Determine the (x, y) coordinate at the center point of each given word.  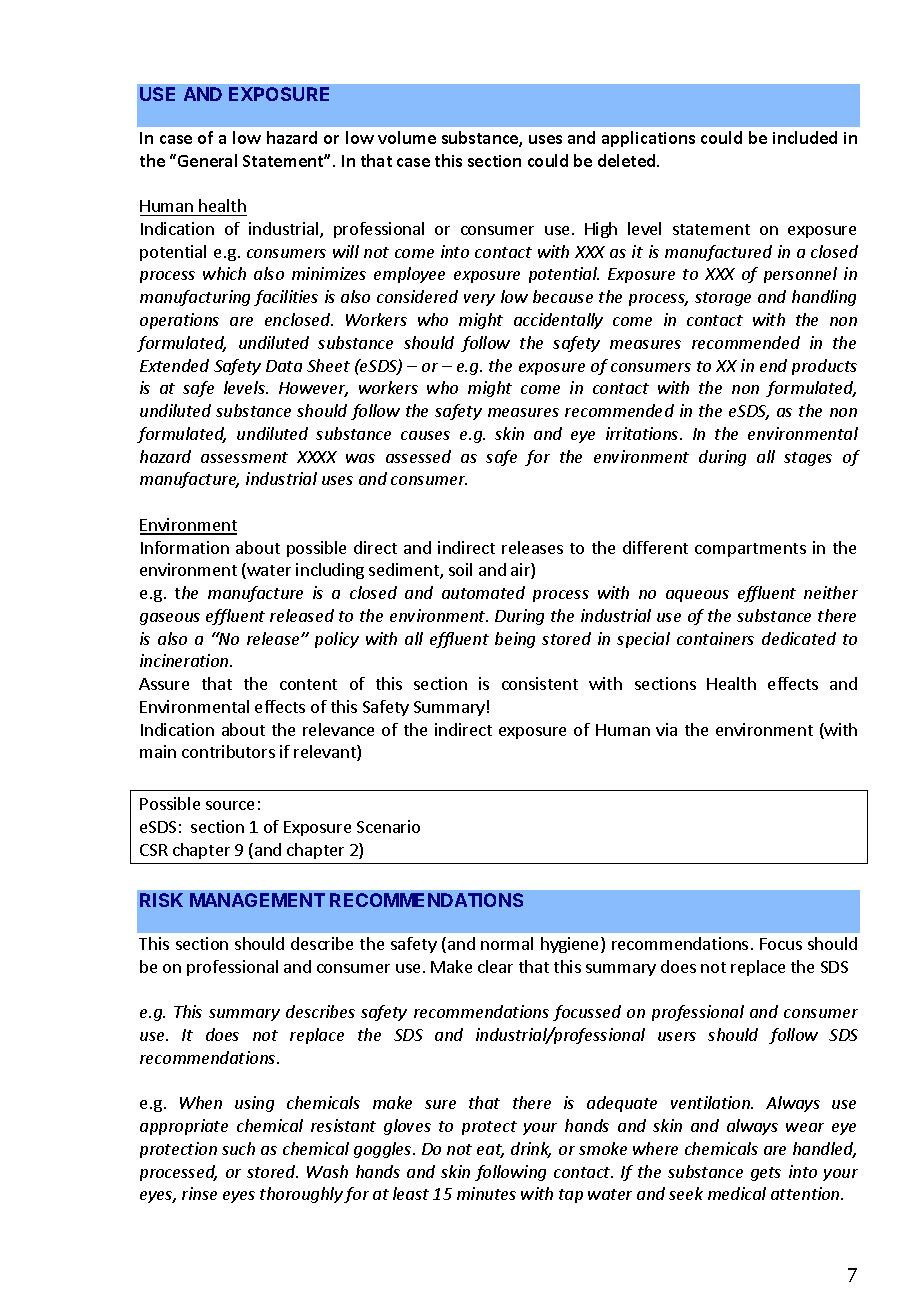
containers (715, 638)
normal (507, 943)
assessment (244, 457)
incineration (185, 660)
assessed (418, 456)
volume (407, 137)
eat (490, 1151)
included (805, 137)
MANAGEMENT (257, 900)
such (238, 1148)
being (515, 640)
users (677, 1036)
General (207, 160)
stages (808, 459)
